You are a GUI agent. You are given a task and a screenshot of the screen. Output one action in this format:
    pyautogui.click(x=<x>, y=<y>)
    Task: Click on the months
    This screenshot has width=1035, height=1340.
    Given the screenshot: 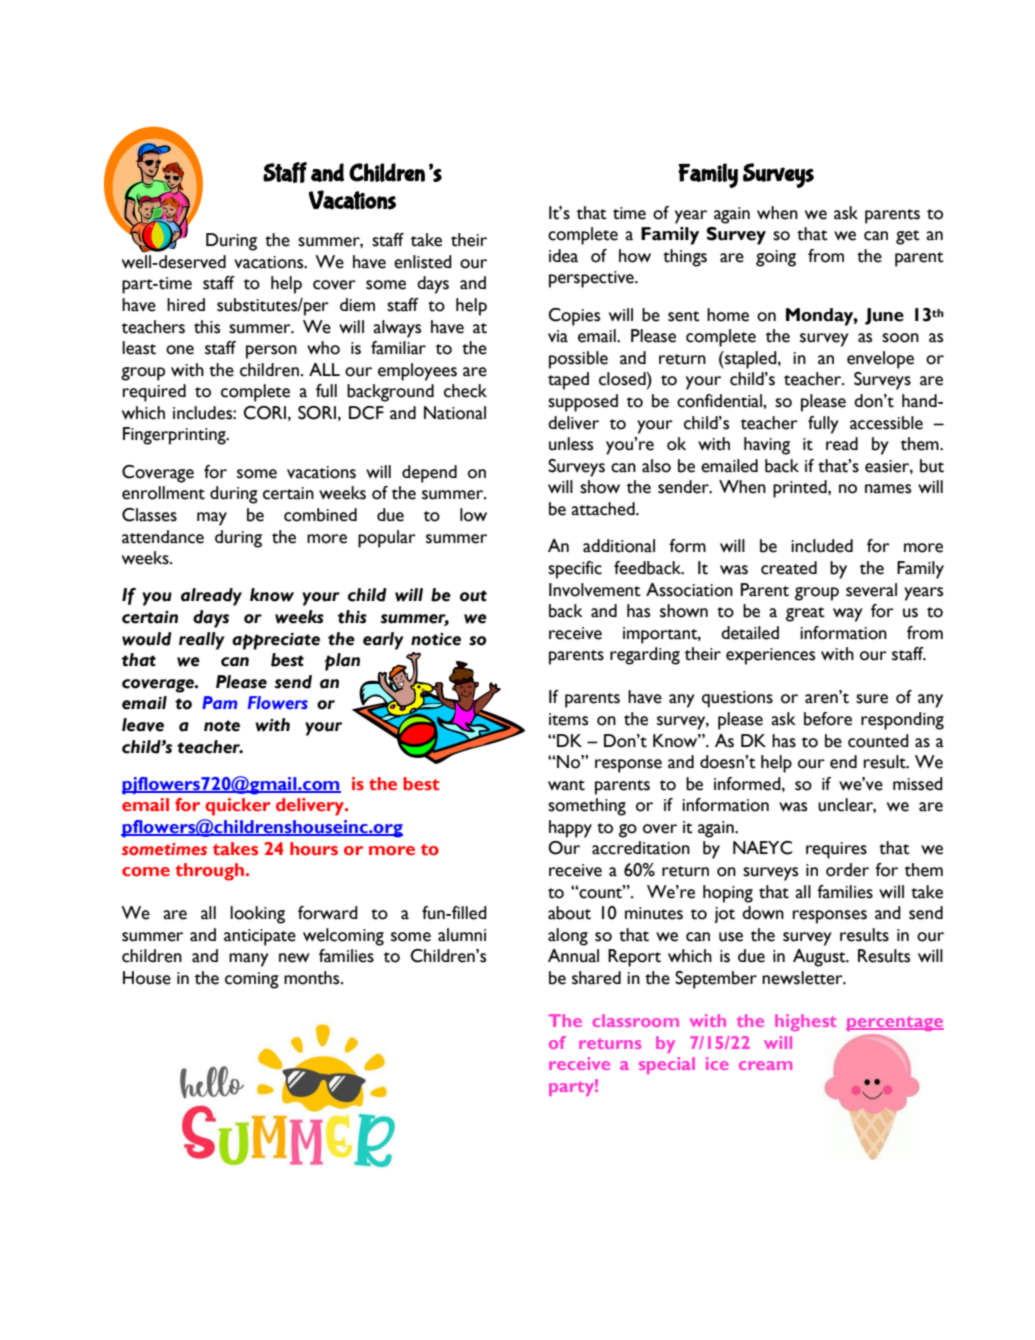 What is the action you would take?
    pyautogui.click(x=313, y=978)
